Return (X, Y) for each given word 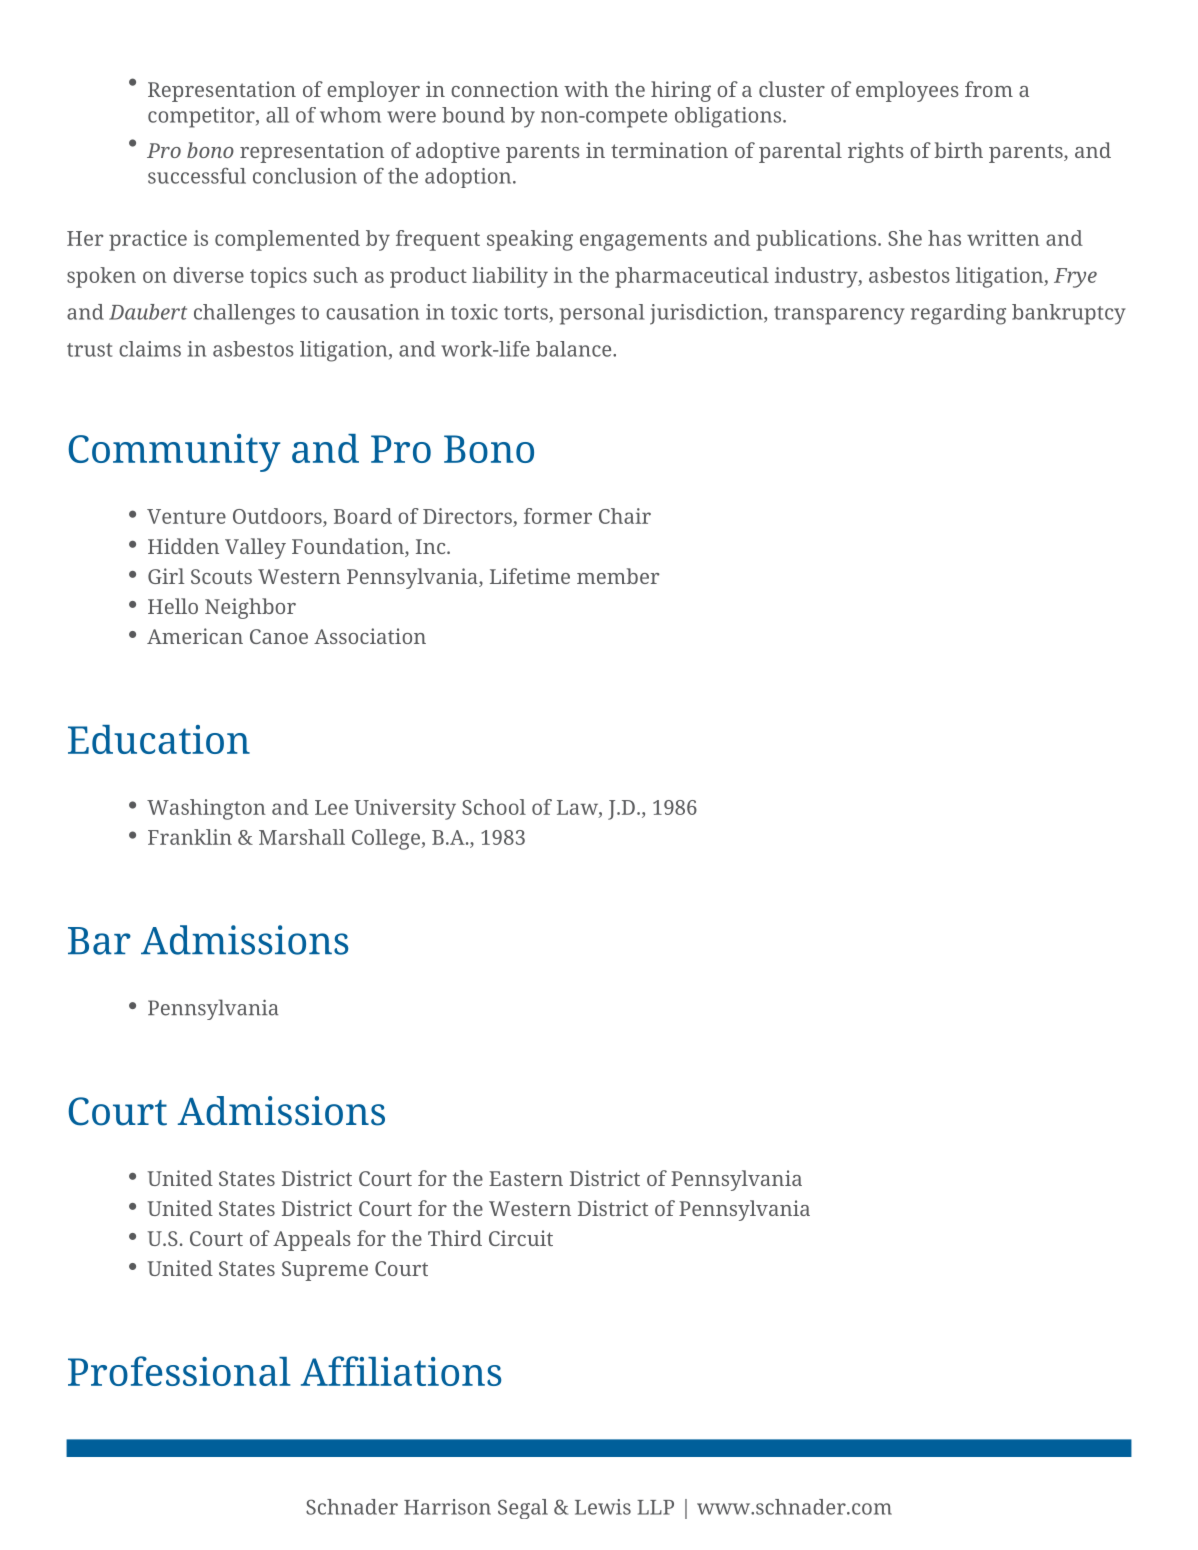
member (618, 576)
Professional (179, 1371)
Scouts (221, 576)
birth (958, 150)
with (586, 89)
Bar (99, 941)
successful (197, 176)
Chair (625, 516)
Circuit (521, 1238)
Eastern (526, 1178)
